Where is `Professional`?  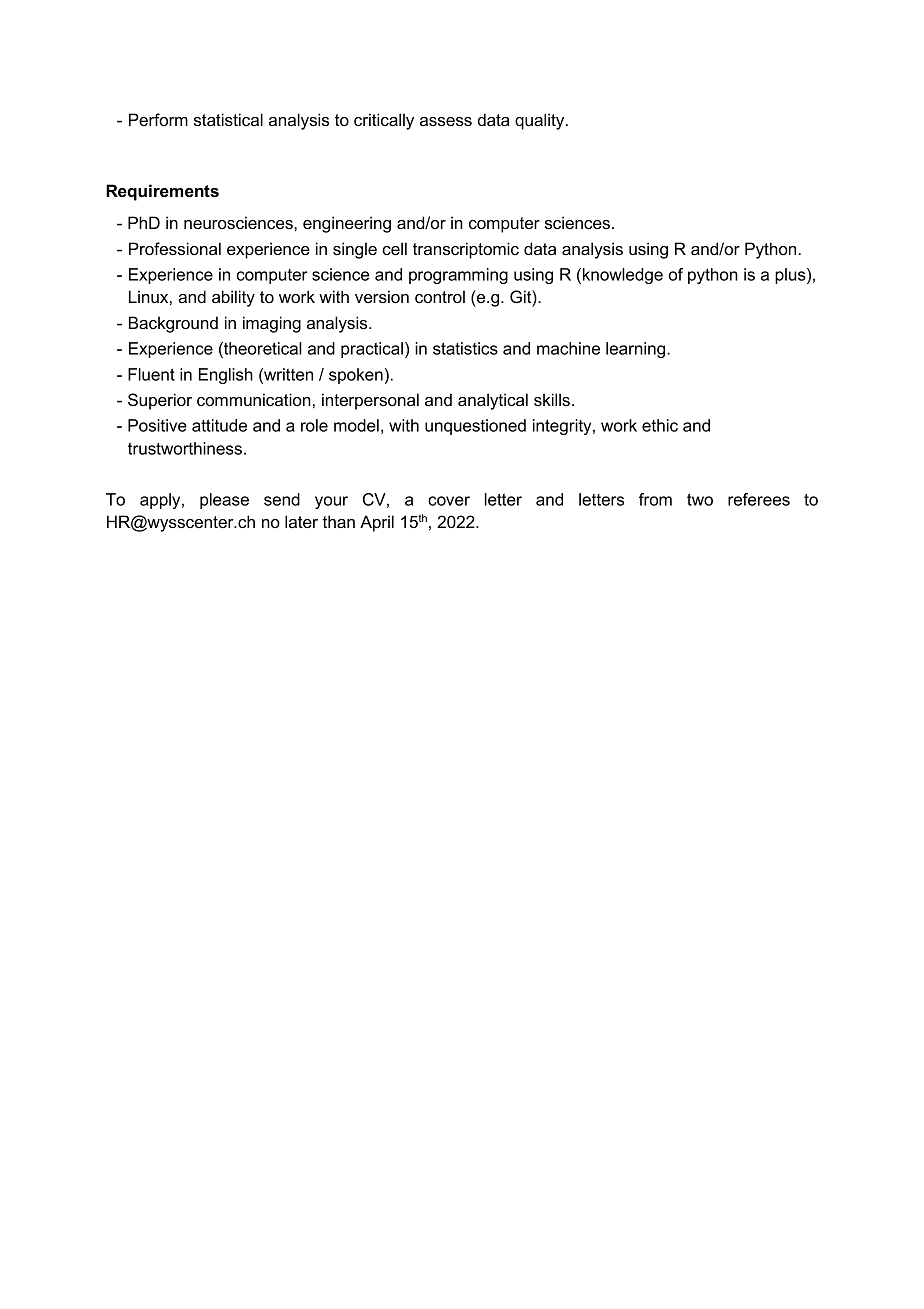
Professional is located at coordinates (175, 248).
